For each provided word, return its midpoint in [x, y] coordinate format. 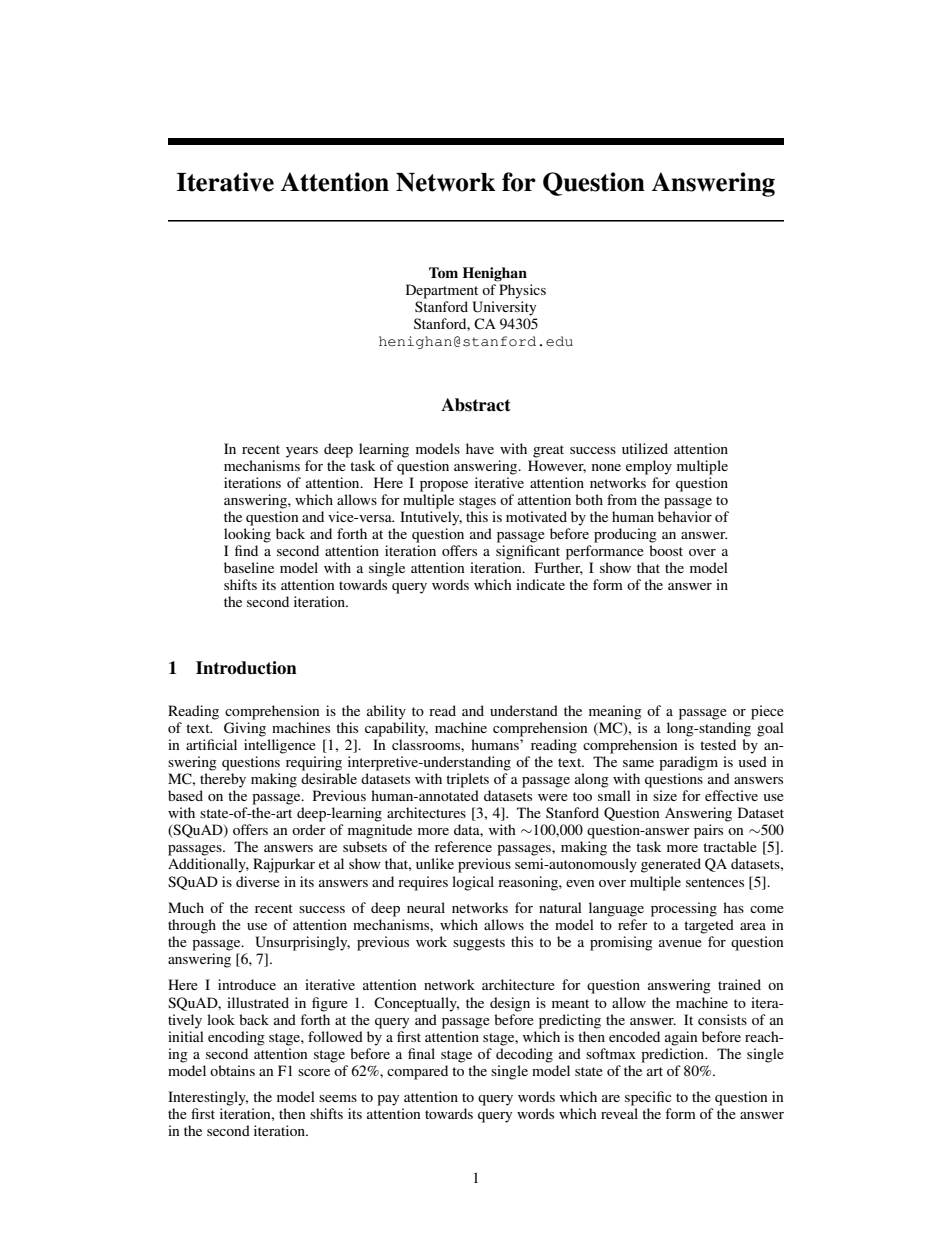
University [504, 308]
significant [528, 552]
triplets [467, 780]
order [309, 829]
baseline [249, 567]
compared [417, 1072]
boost [666, 550]
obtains [232, 1070]
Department [442, 291]
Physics [522, 291]
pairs [708, 831]
